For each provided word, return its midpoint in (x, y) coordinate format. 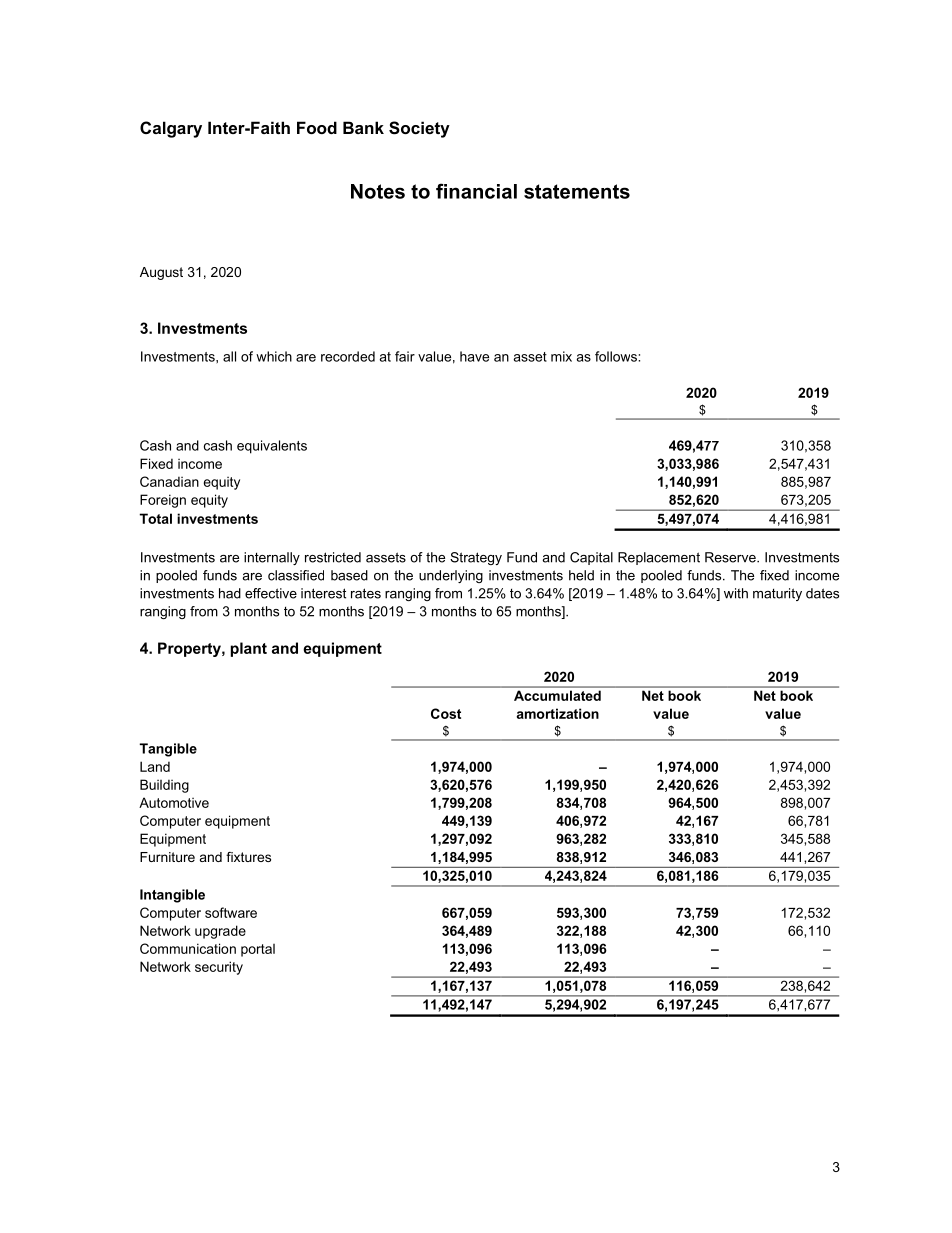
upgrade (220, 932)
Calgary (171, 129)
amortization (557, 713)
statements (577, 191)
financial (476, 191)
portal (258, 950)
